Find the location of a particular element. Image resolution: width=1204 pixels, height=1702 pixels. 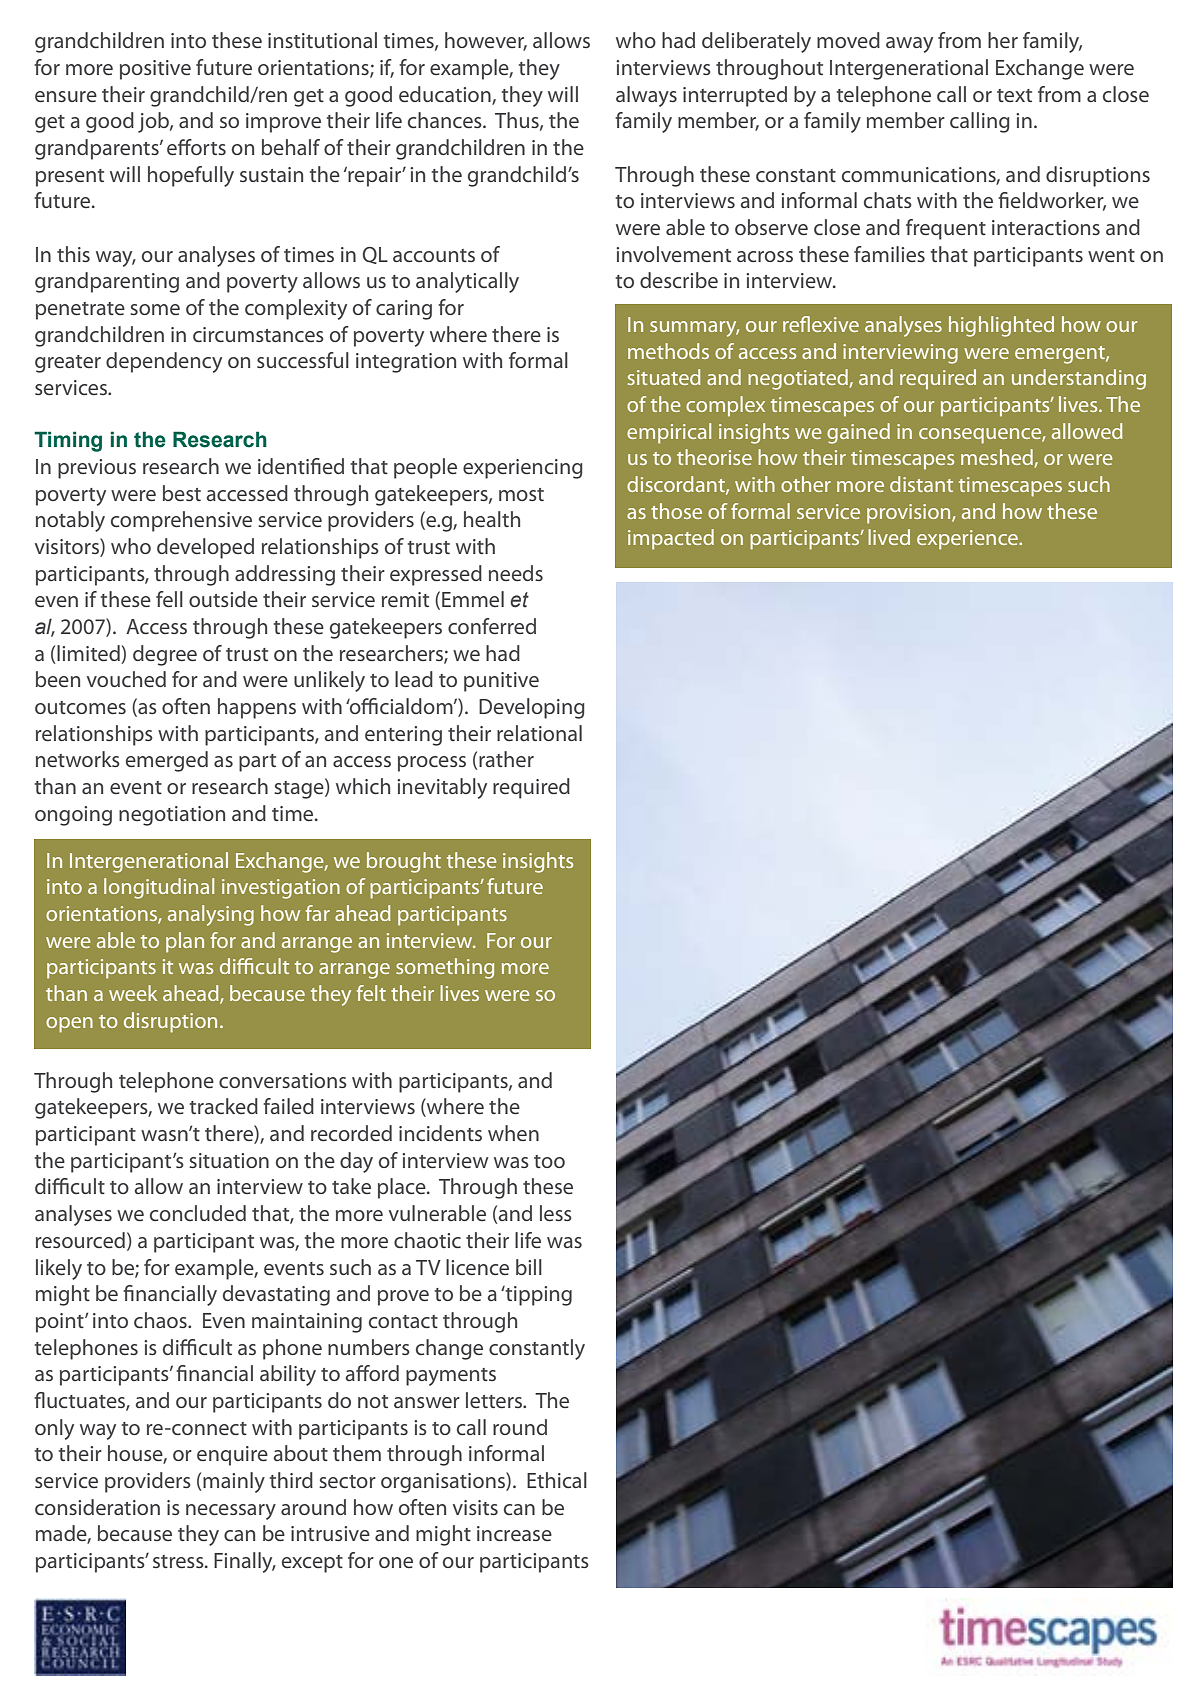

developed is located at coordinates (205, 548).
